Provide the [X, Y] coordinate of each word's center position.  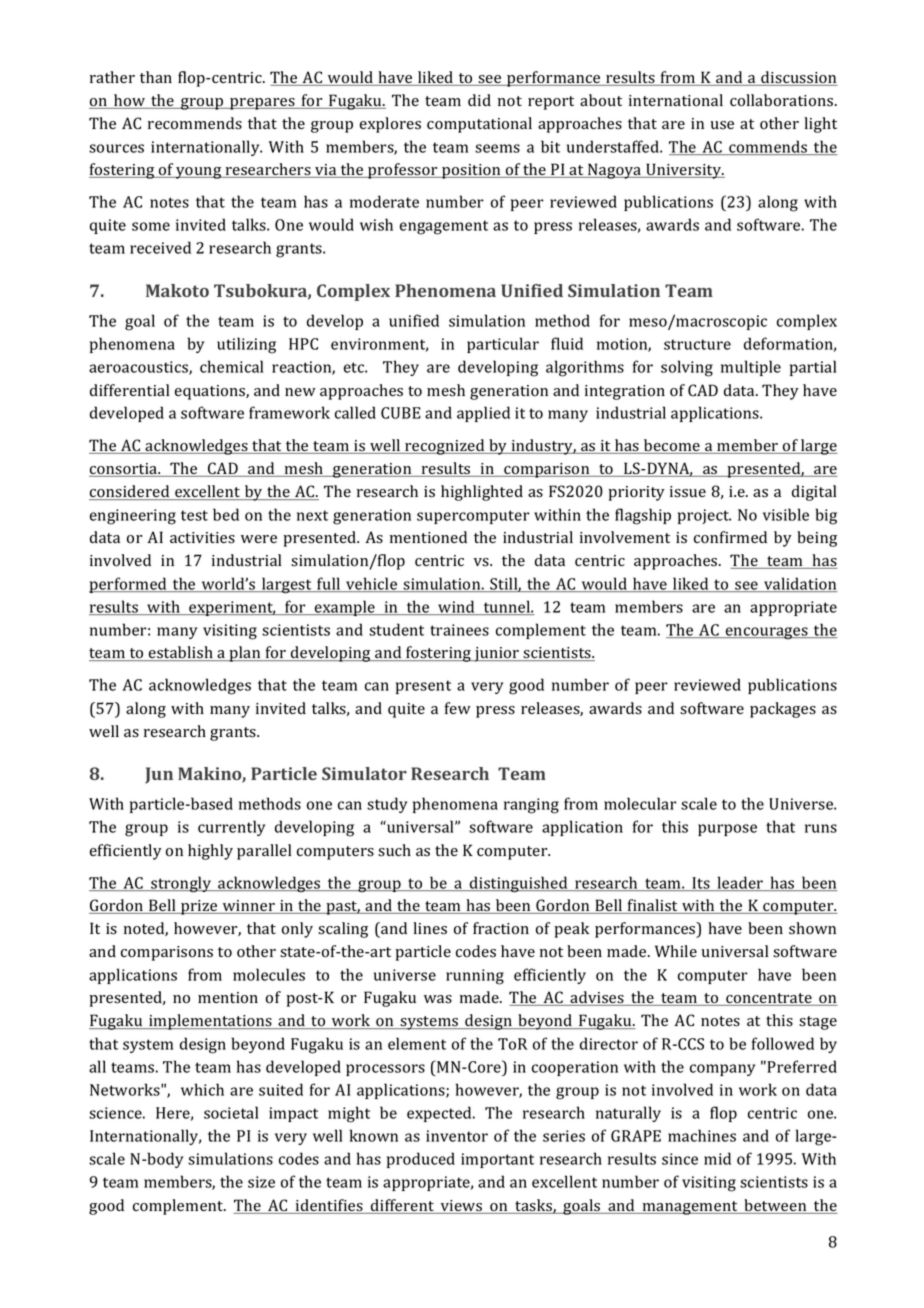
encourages [767, 633]
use [722, 125]
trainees [459, 630]
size [261, 1182]
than [156, 77]
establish [181, 653]
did [479, 100]
